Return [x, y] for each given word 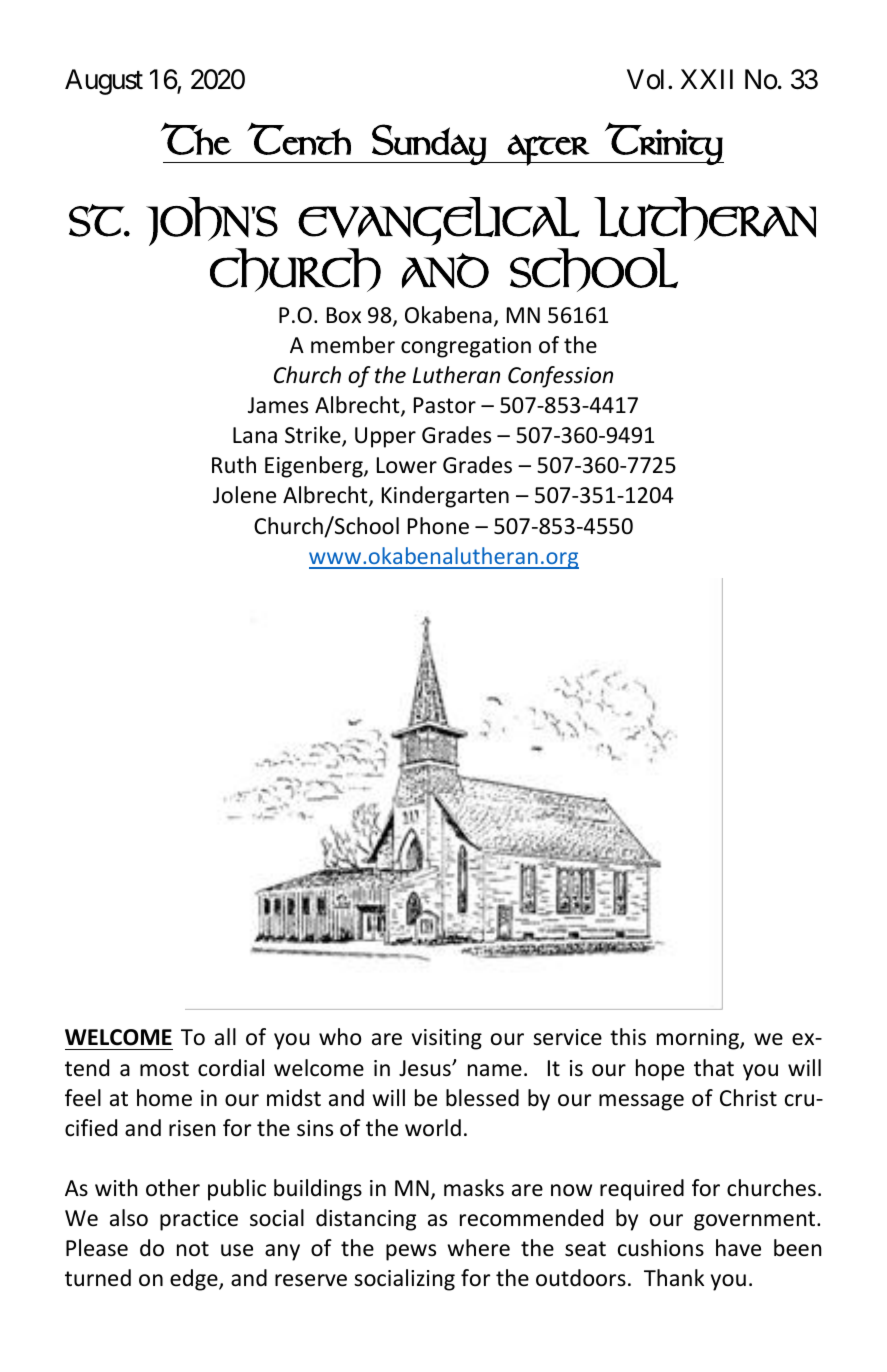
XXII [707, 79]
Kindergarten [445, 497]
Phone [438, 526]
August [104, 82]
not [193, 1249]
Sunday [429, 144]
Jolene [244, 495]
